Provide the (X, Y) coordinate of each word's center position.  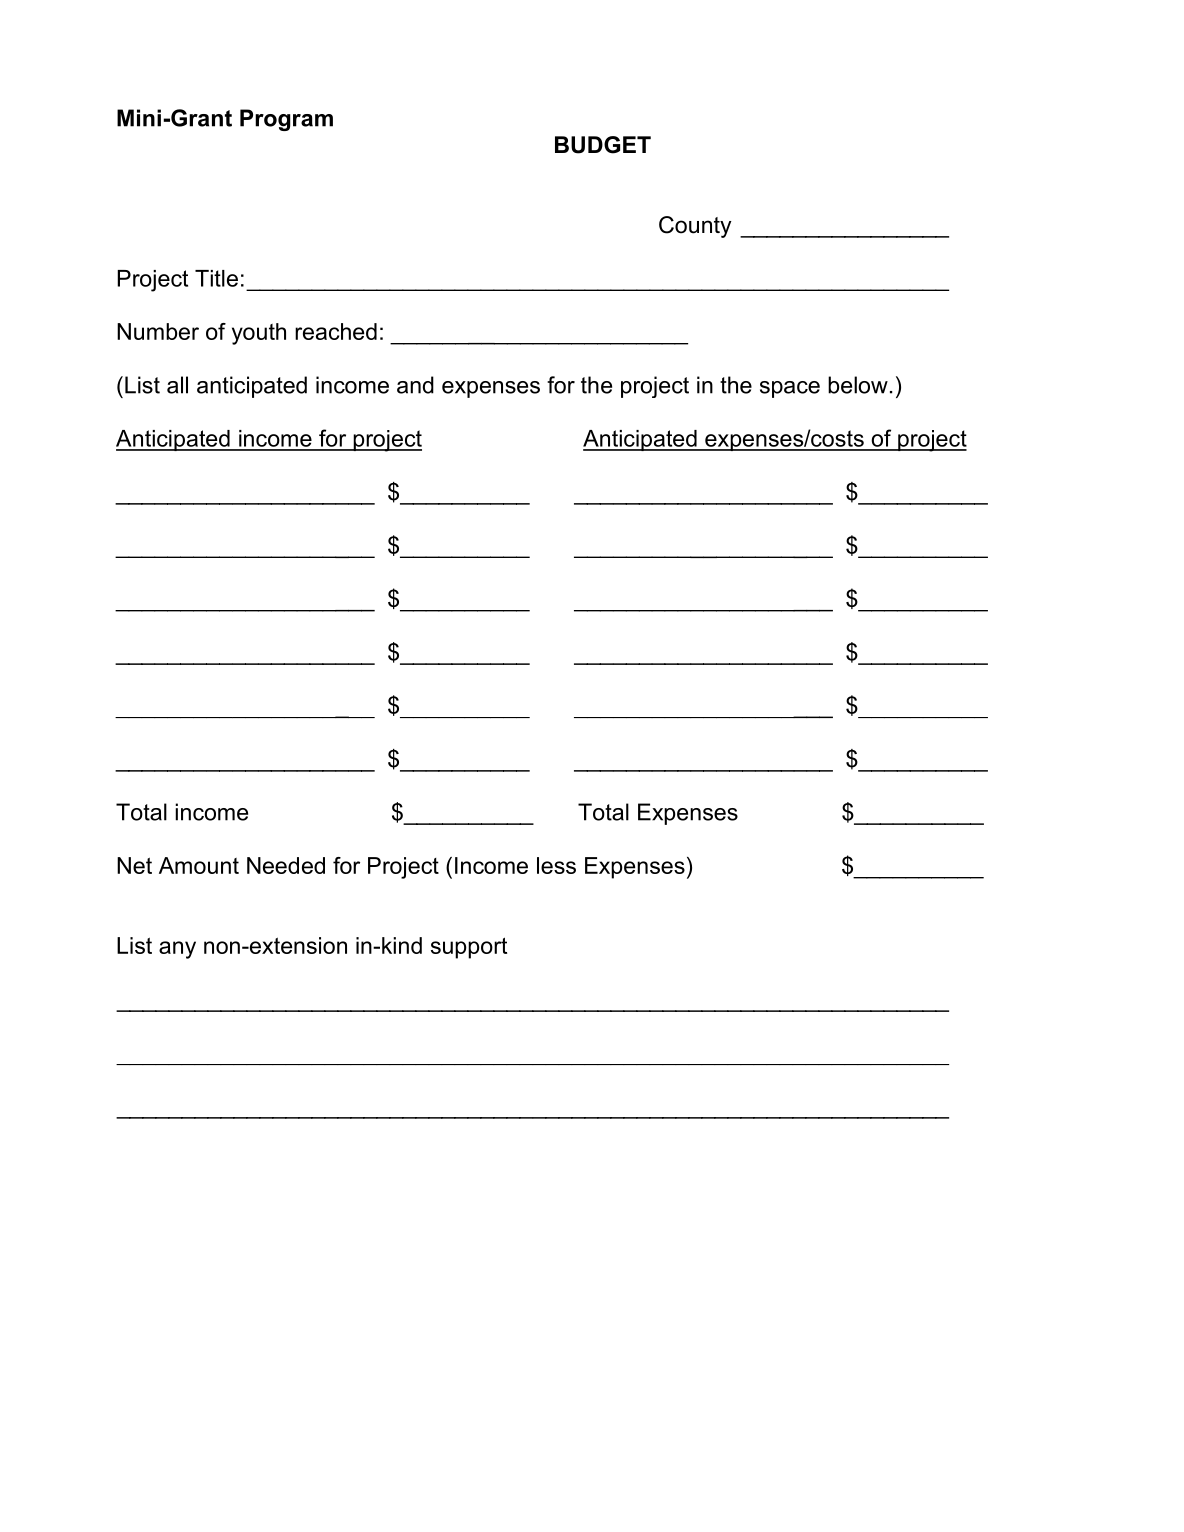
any (177, 950)
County (695, 227)
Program (286, 120)
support (469, 948)
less (556, 865)
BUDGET (603, 145)
